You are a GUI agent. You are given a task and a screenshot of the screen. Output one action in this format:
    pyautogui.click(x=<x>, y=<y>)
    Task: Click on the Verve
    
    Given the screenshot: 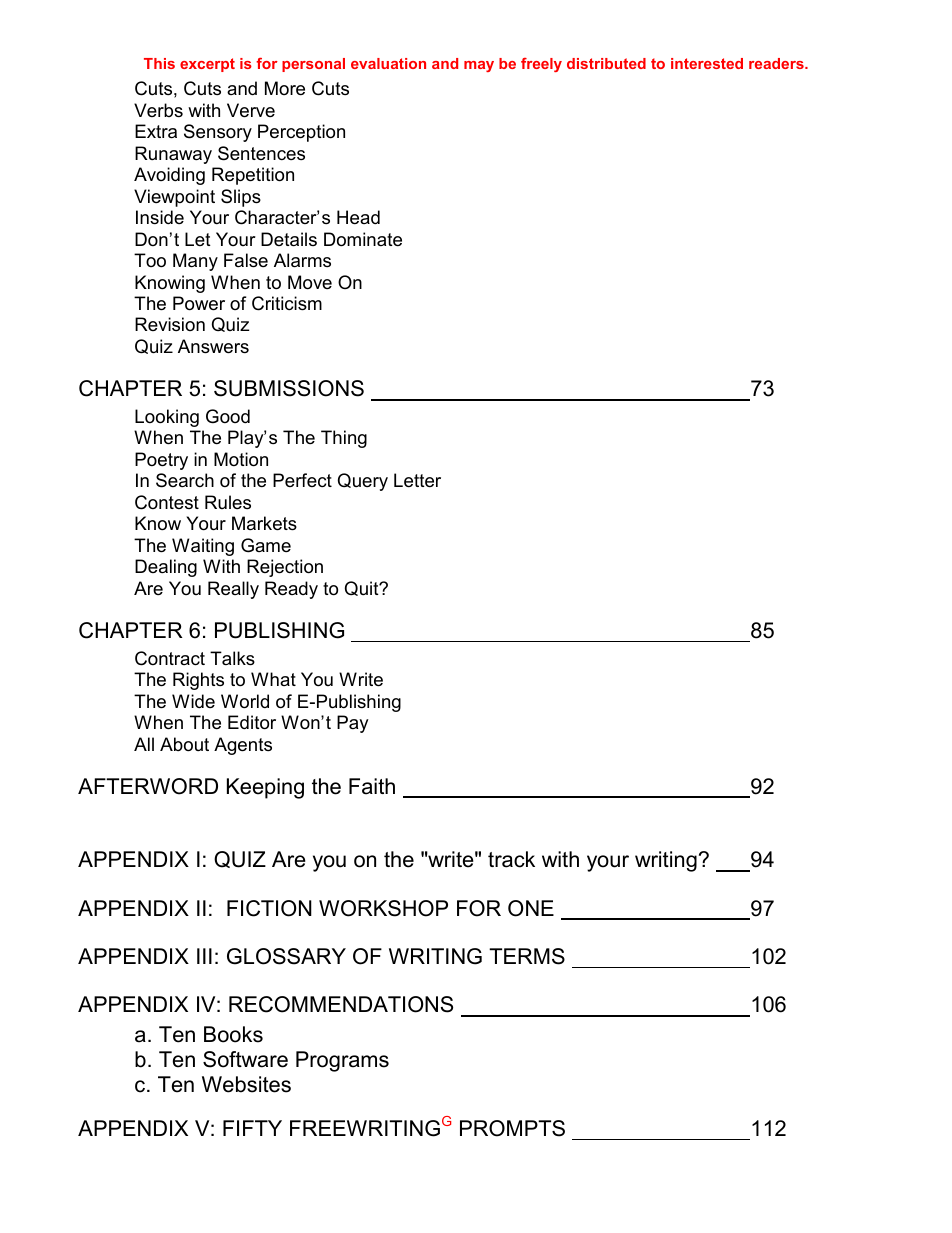 What is the action you would take?
    pyautogui.click(x=251, y=110)
